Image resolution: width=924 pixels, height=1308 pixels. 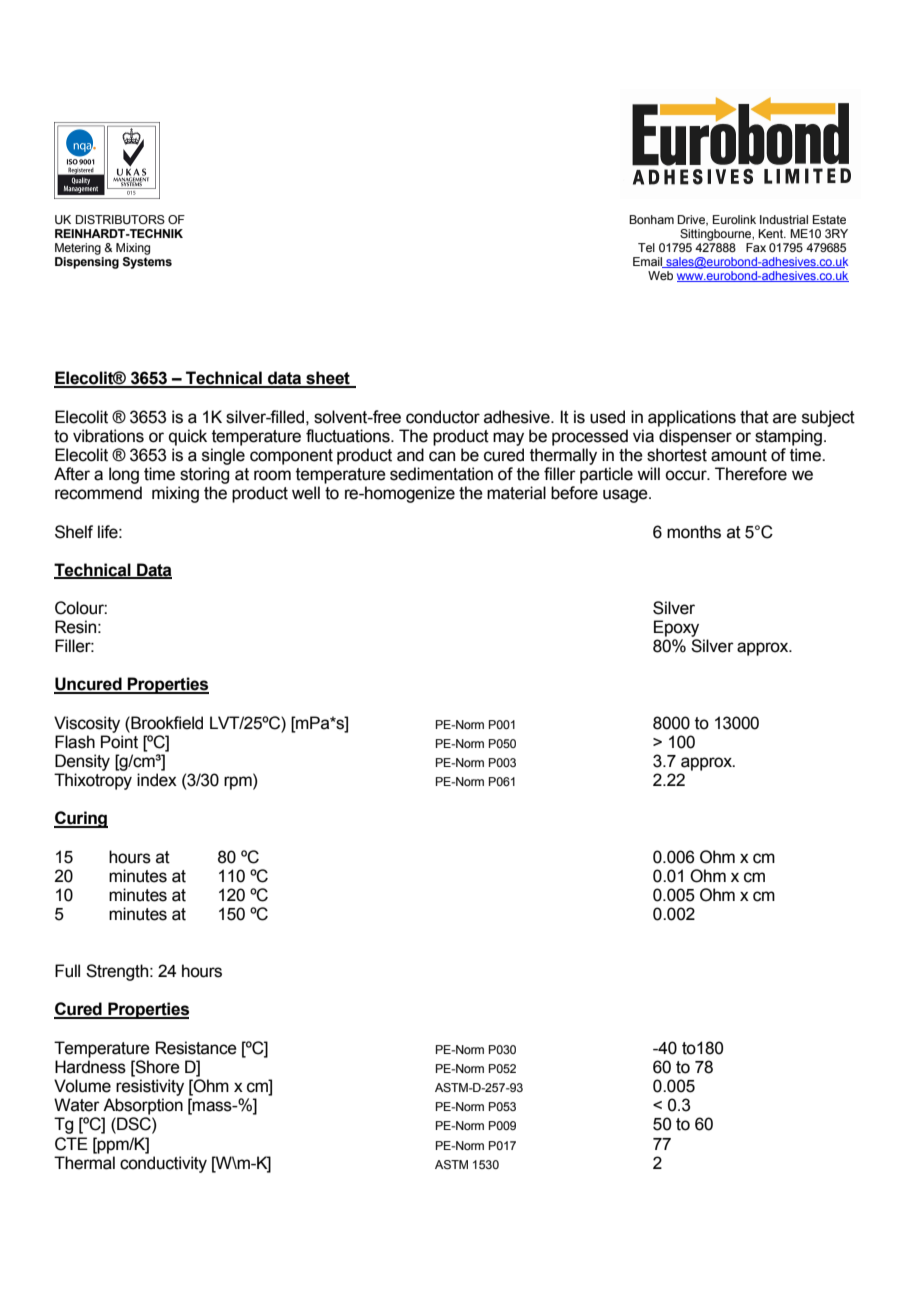 I want to click on mass, so click(x=212, y=1106).
